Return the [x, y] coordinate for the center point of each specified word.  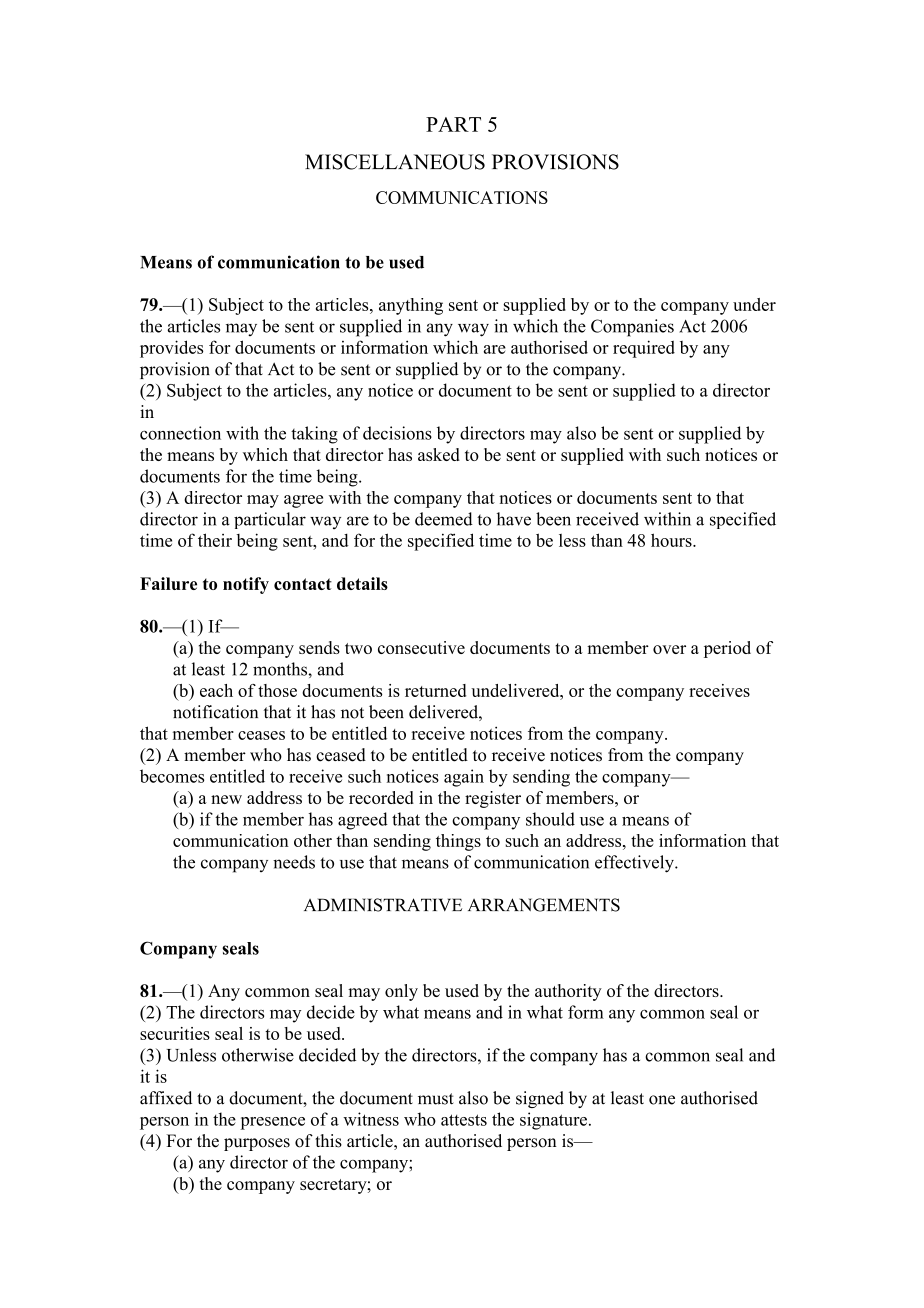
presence [272, 1123]
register [493, 799]
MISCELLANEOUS [395, 162]
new [226, 799]
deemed [444, 519]
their [215, 540]
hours [672, 540]
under [754, 304]
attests [464, 1120]
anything [411, 306]
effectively [635, 864]
